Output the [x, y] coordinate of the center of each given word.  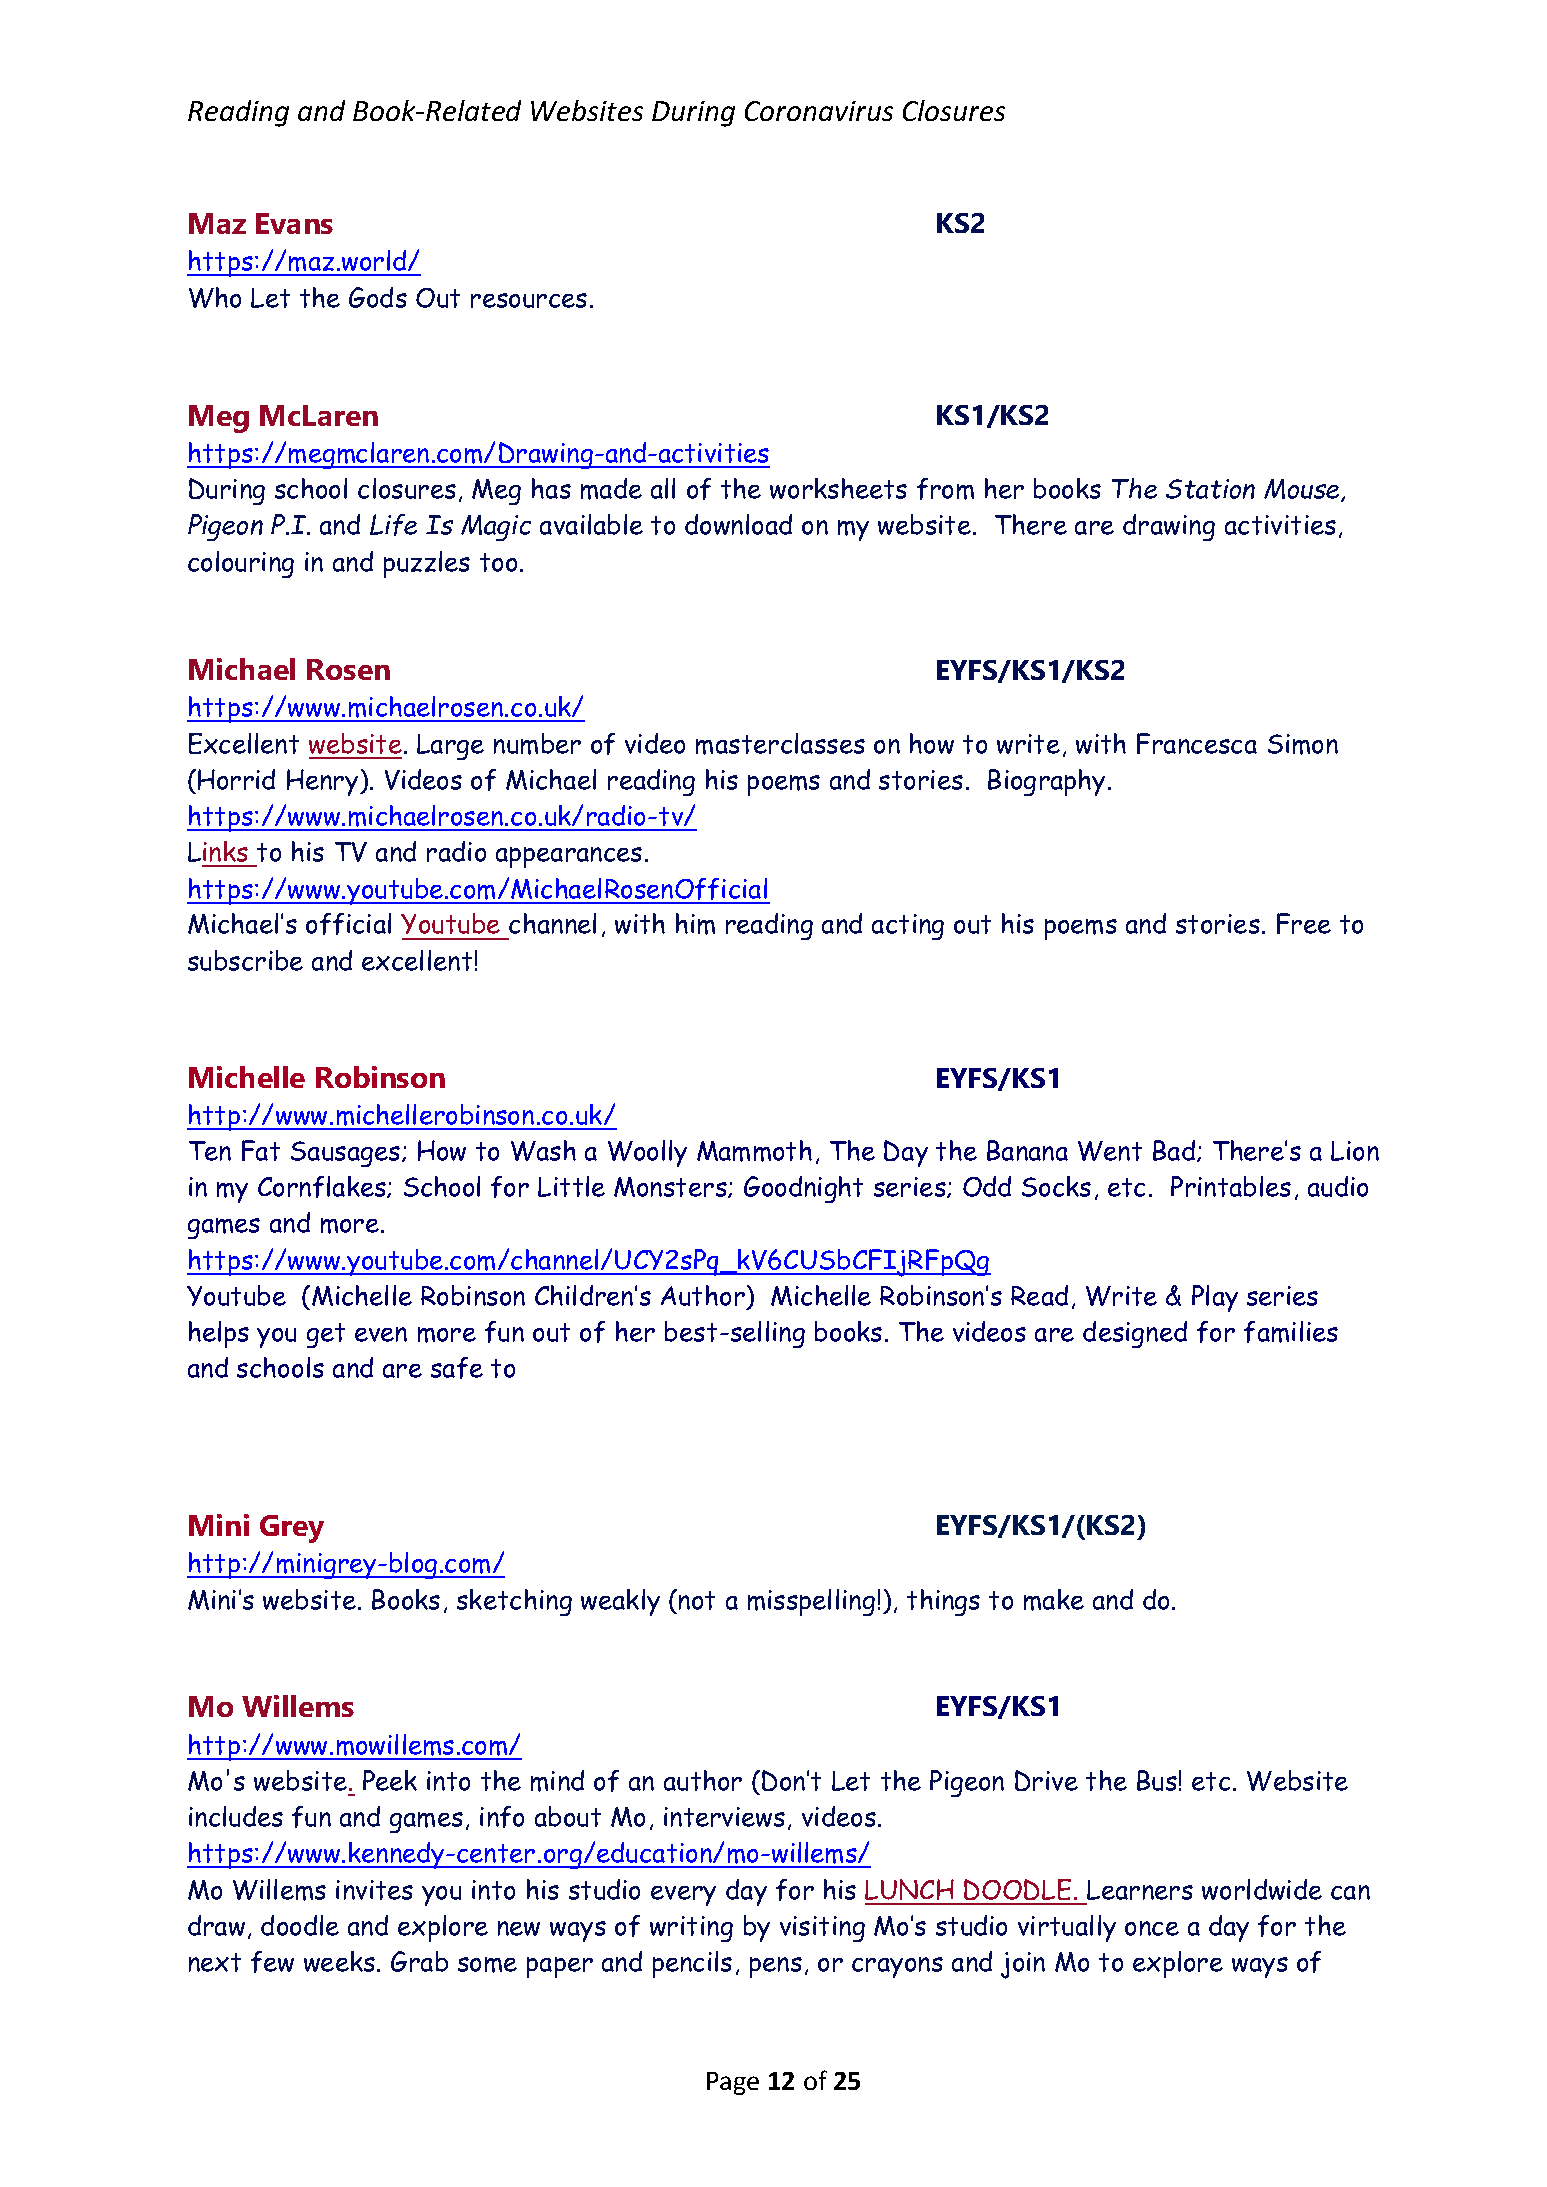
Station [1210, 489]
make [1054, 1600]
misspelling [811, 1602]
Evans [294, 223]
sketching [514, 1602]
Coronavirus [819, 111]
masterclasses [780, 744]
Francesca [1197, 743]
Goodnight [803, 1189]
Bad [1174, 1150]
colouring [241, 564]
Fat [261, 1150]
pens [776, 1967]
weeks [339, 1961]
